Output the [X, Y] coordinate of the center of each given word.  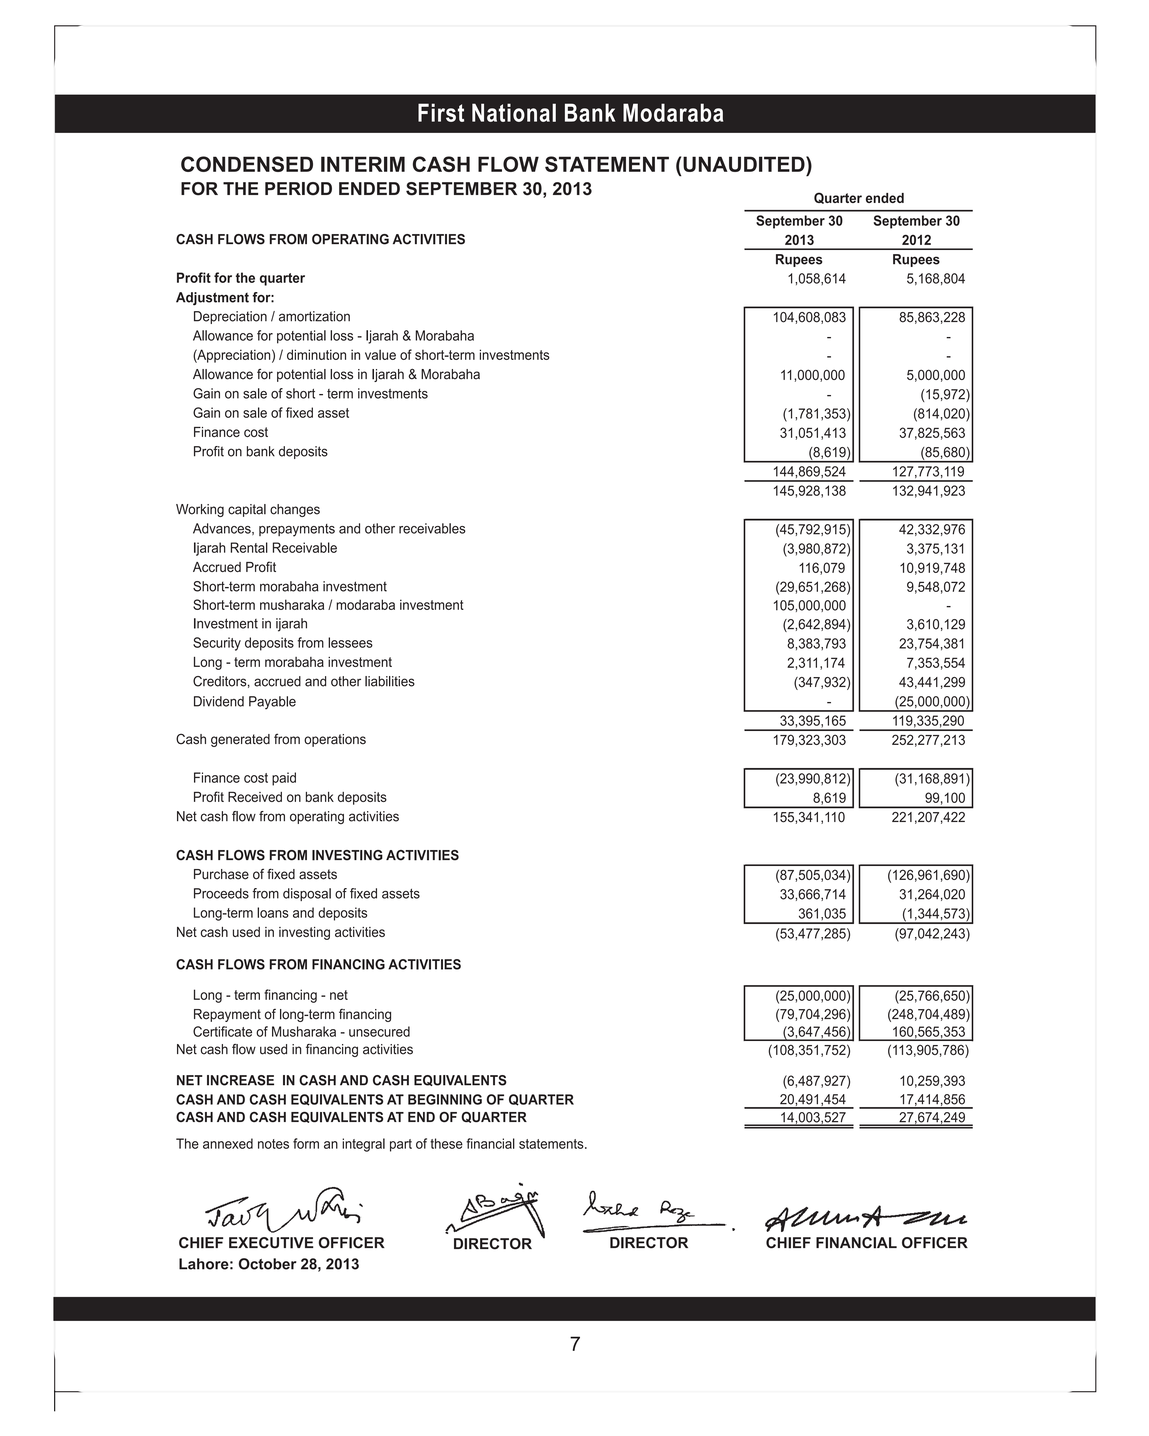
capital [247, 510]
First [441, 112]
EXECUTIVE [271, 1243]
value [380, 355]
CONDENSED [247, 164]
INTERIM [363, 164]
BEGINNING [445, 1099]
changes [295, 510]
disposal [307, 894]
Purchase [221, 874]
